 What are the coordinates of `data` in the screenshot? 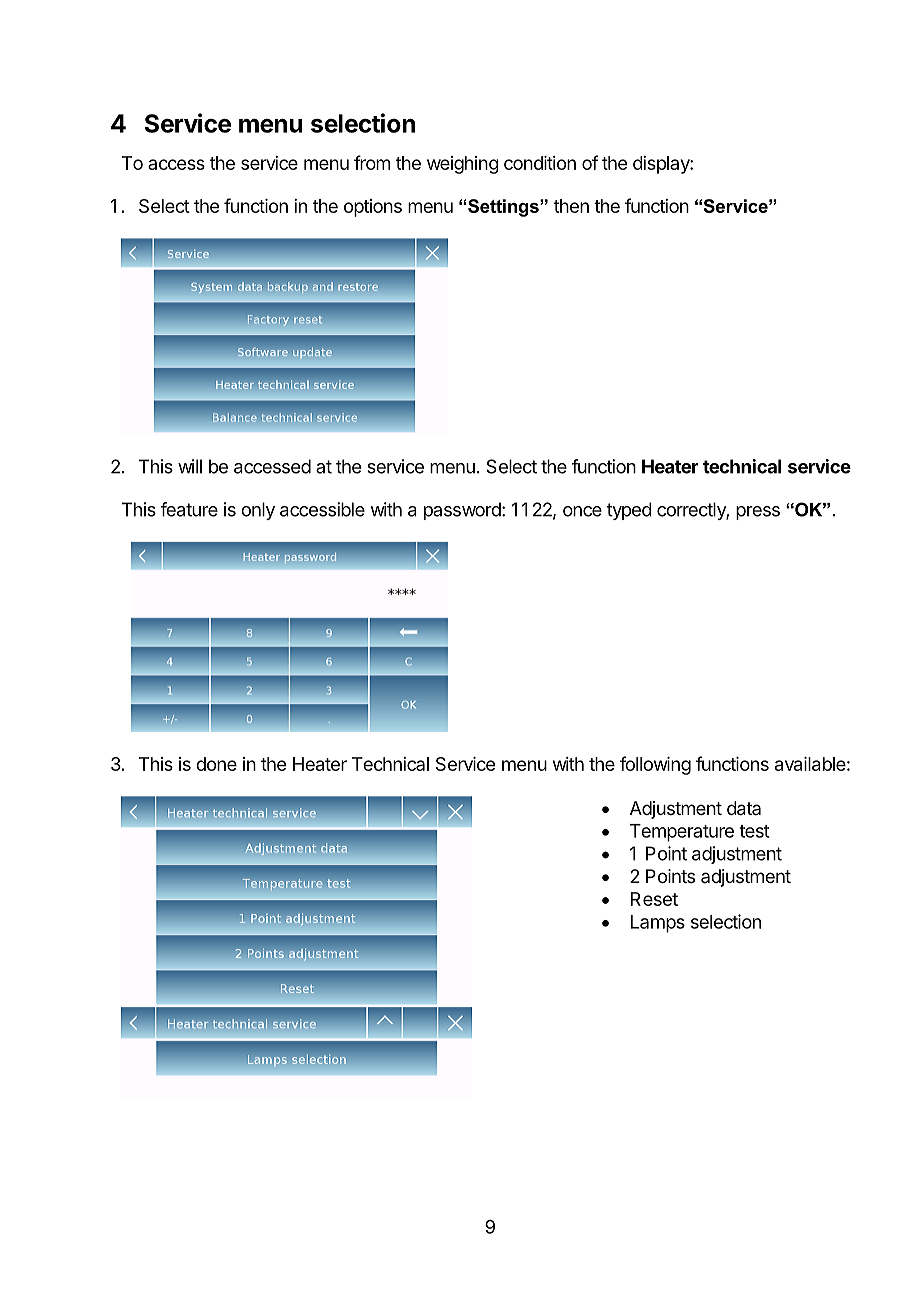 It's located at (744, 808).
